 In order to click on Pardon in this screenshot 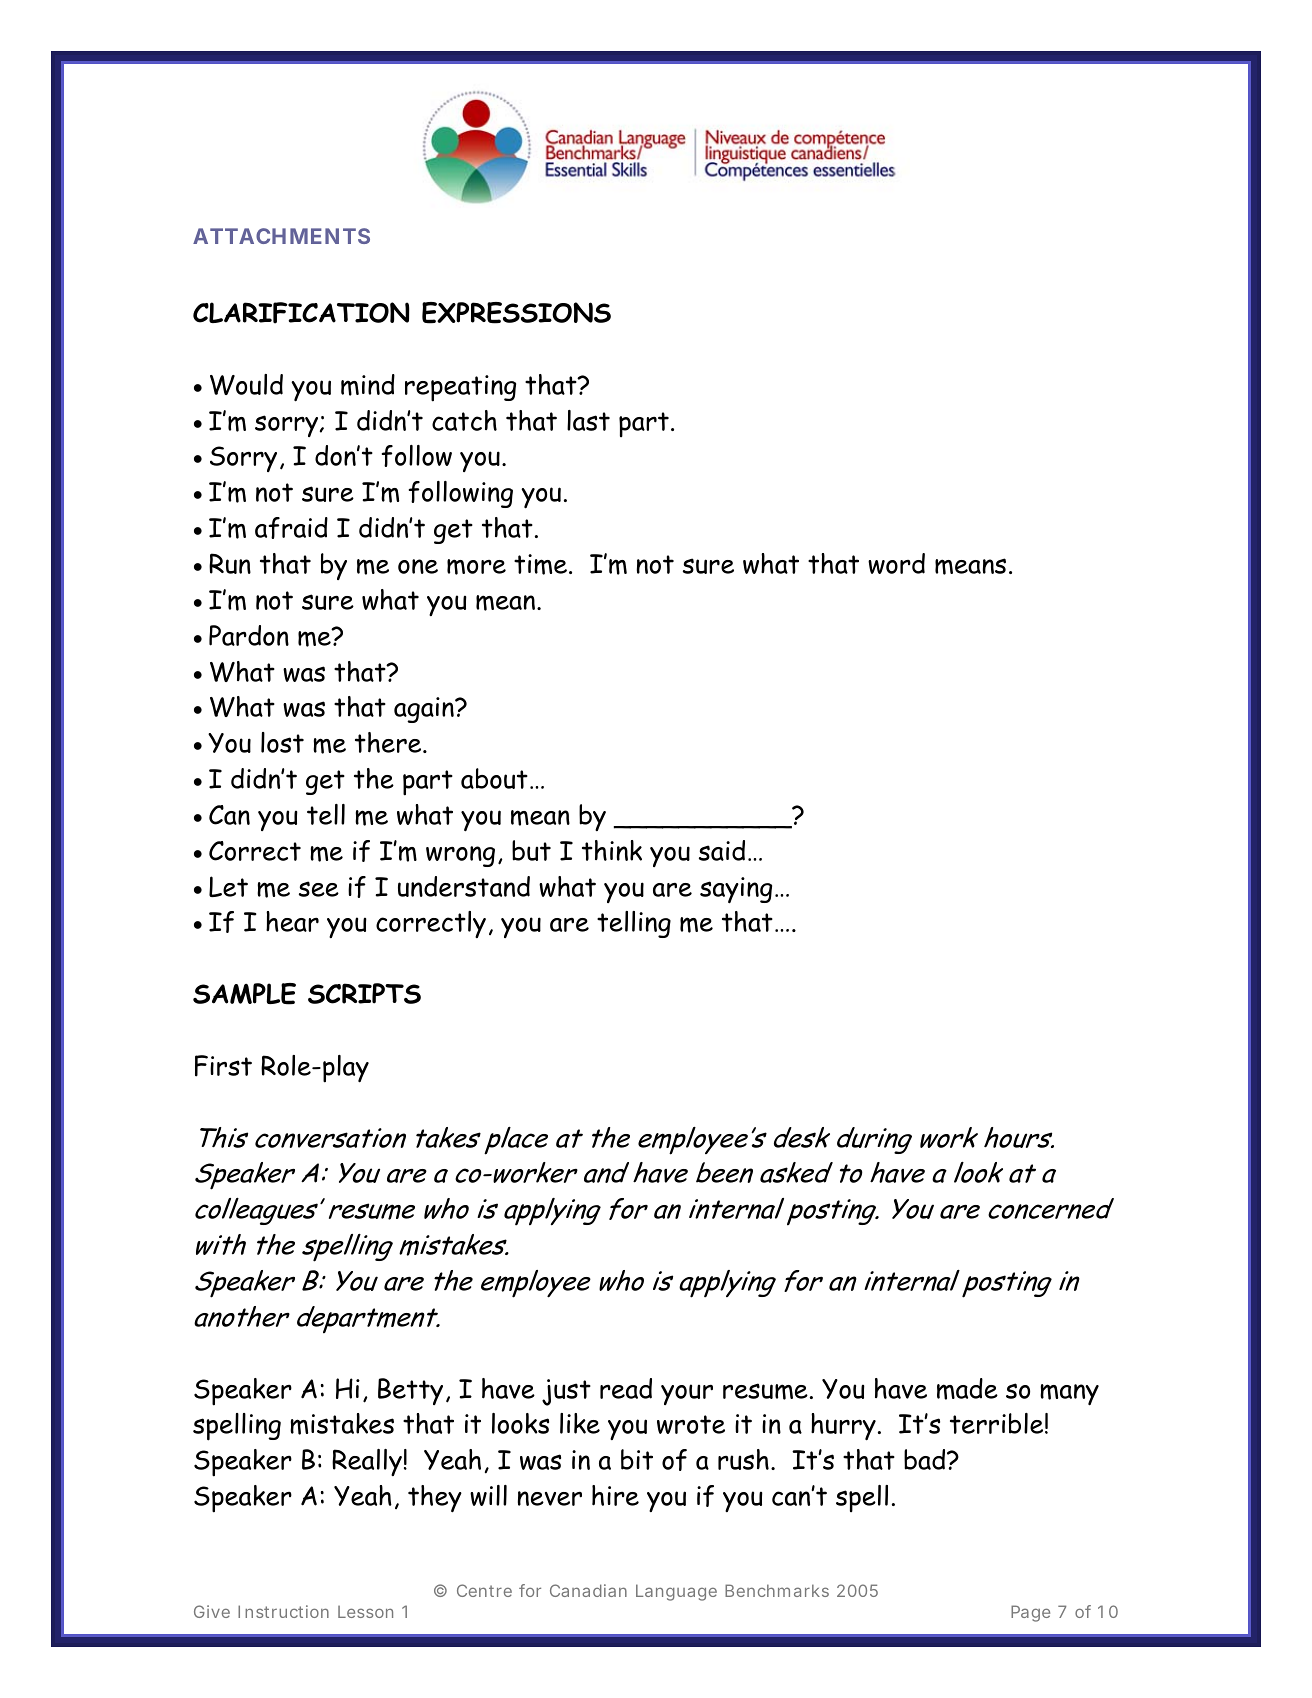, I will do `click(249, 635)`.
